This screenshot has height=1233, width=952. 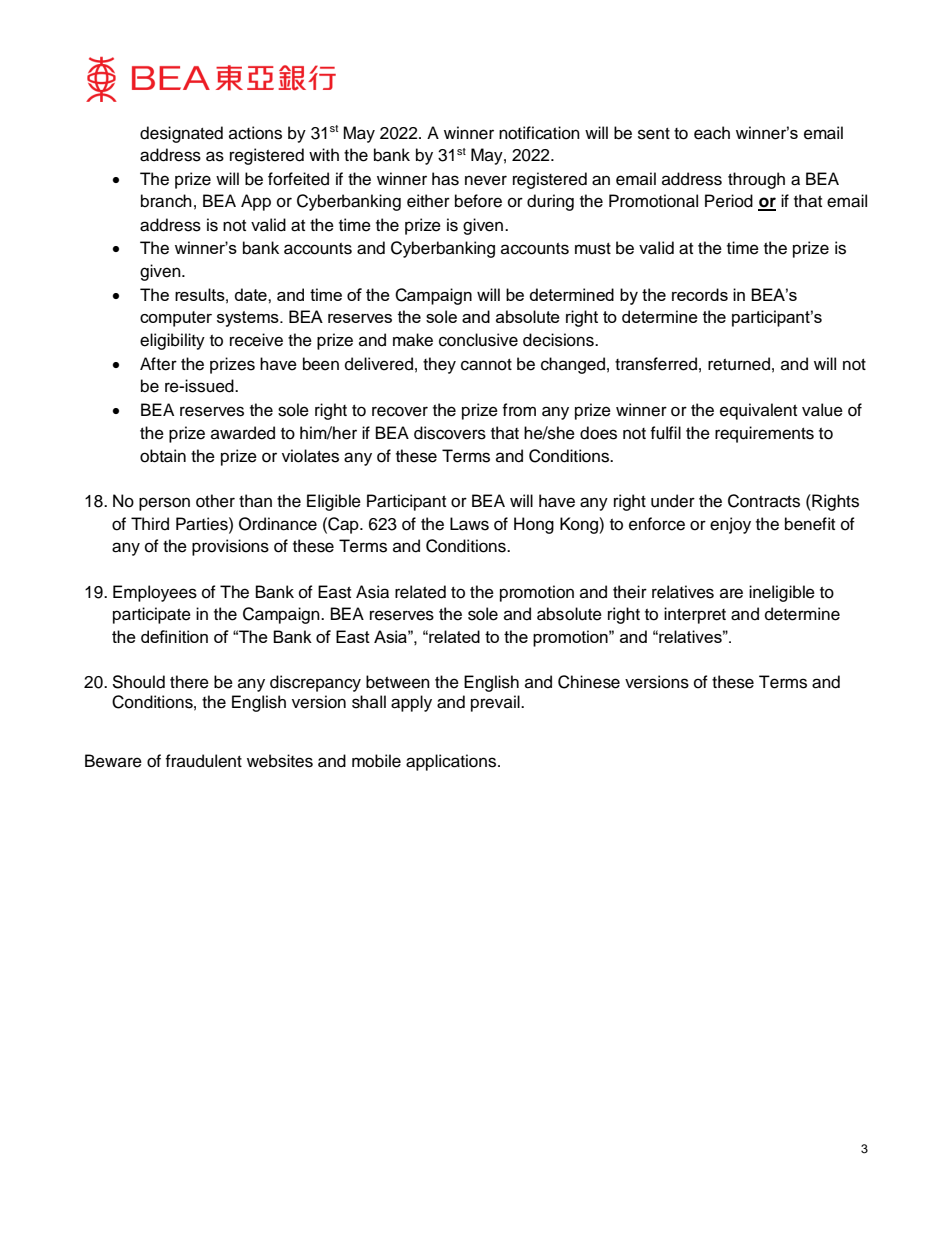 I want to click on designated, so click(x=181, y=134).
